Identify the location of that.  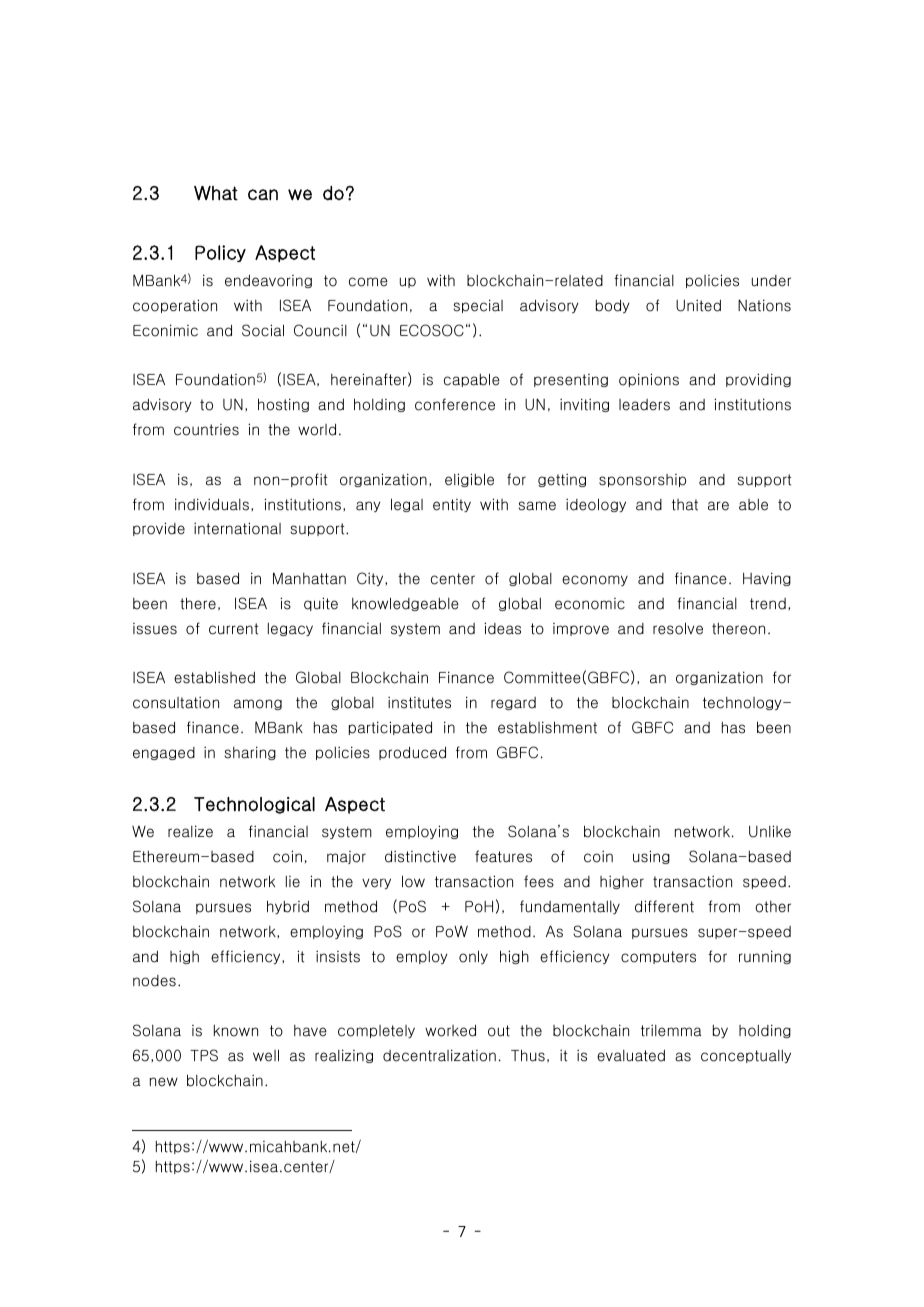
(685, 505).
